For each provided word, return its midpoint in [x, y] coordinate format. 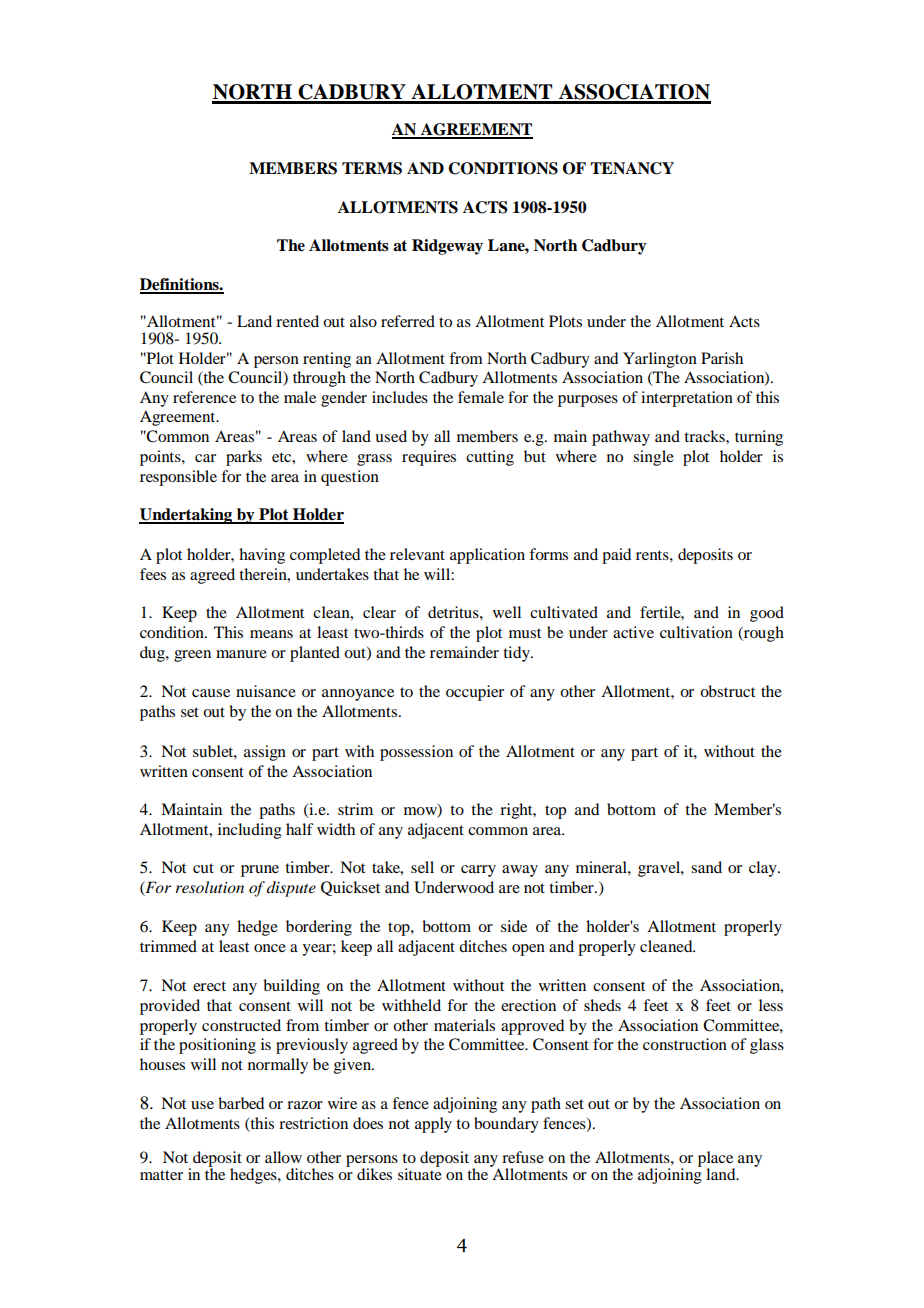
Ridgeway [447, 247]
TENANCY [632, 168]
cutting [490, 458]
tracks [705, 436]
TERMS [372, 168]
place [716, 1160]
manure [241, 654]
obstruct [727, 691]
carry [478, 871]
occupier [475, 693]
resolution [209, 887]
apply [433, 1125]
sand [706, 867]
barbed [241, 1103]
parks [244, 458]
